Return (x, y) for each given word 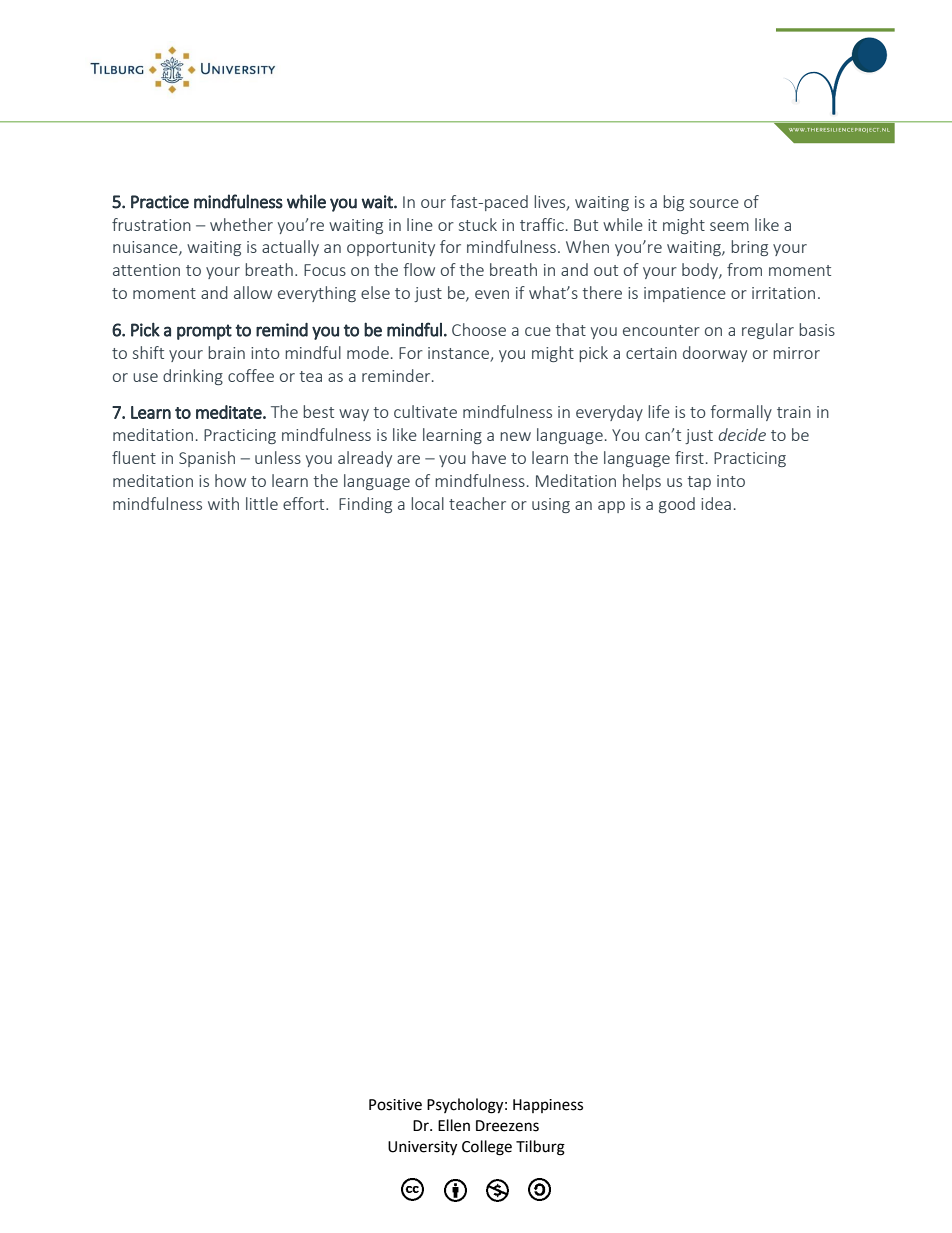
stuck (478, 224)
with (223, 503)
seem (729, 226)
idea (716, 503)
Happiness (548, 1106)
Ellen (454, 1125)
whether (241, 224)
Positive (395, 1105)
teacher (477, 503)
